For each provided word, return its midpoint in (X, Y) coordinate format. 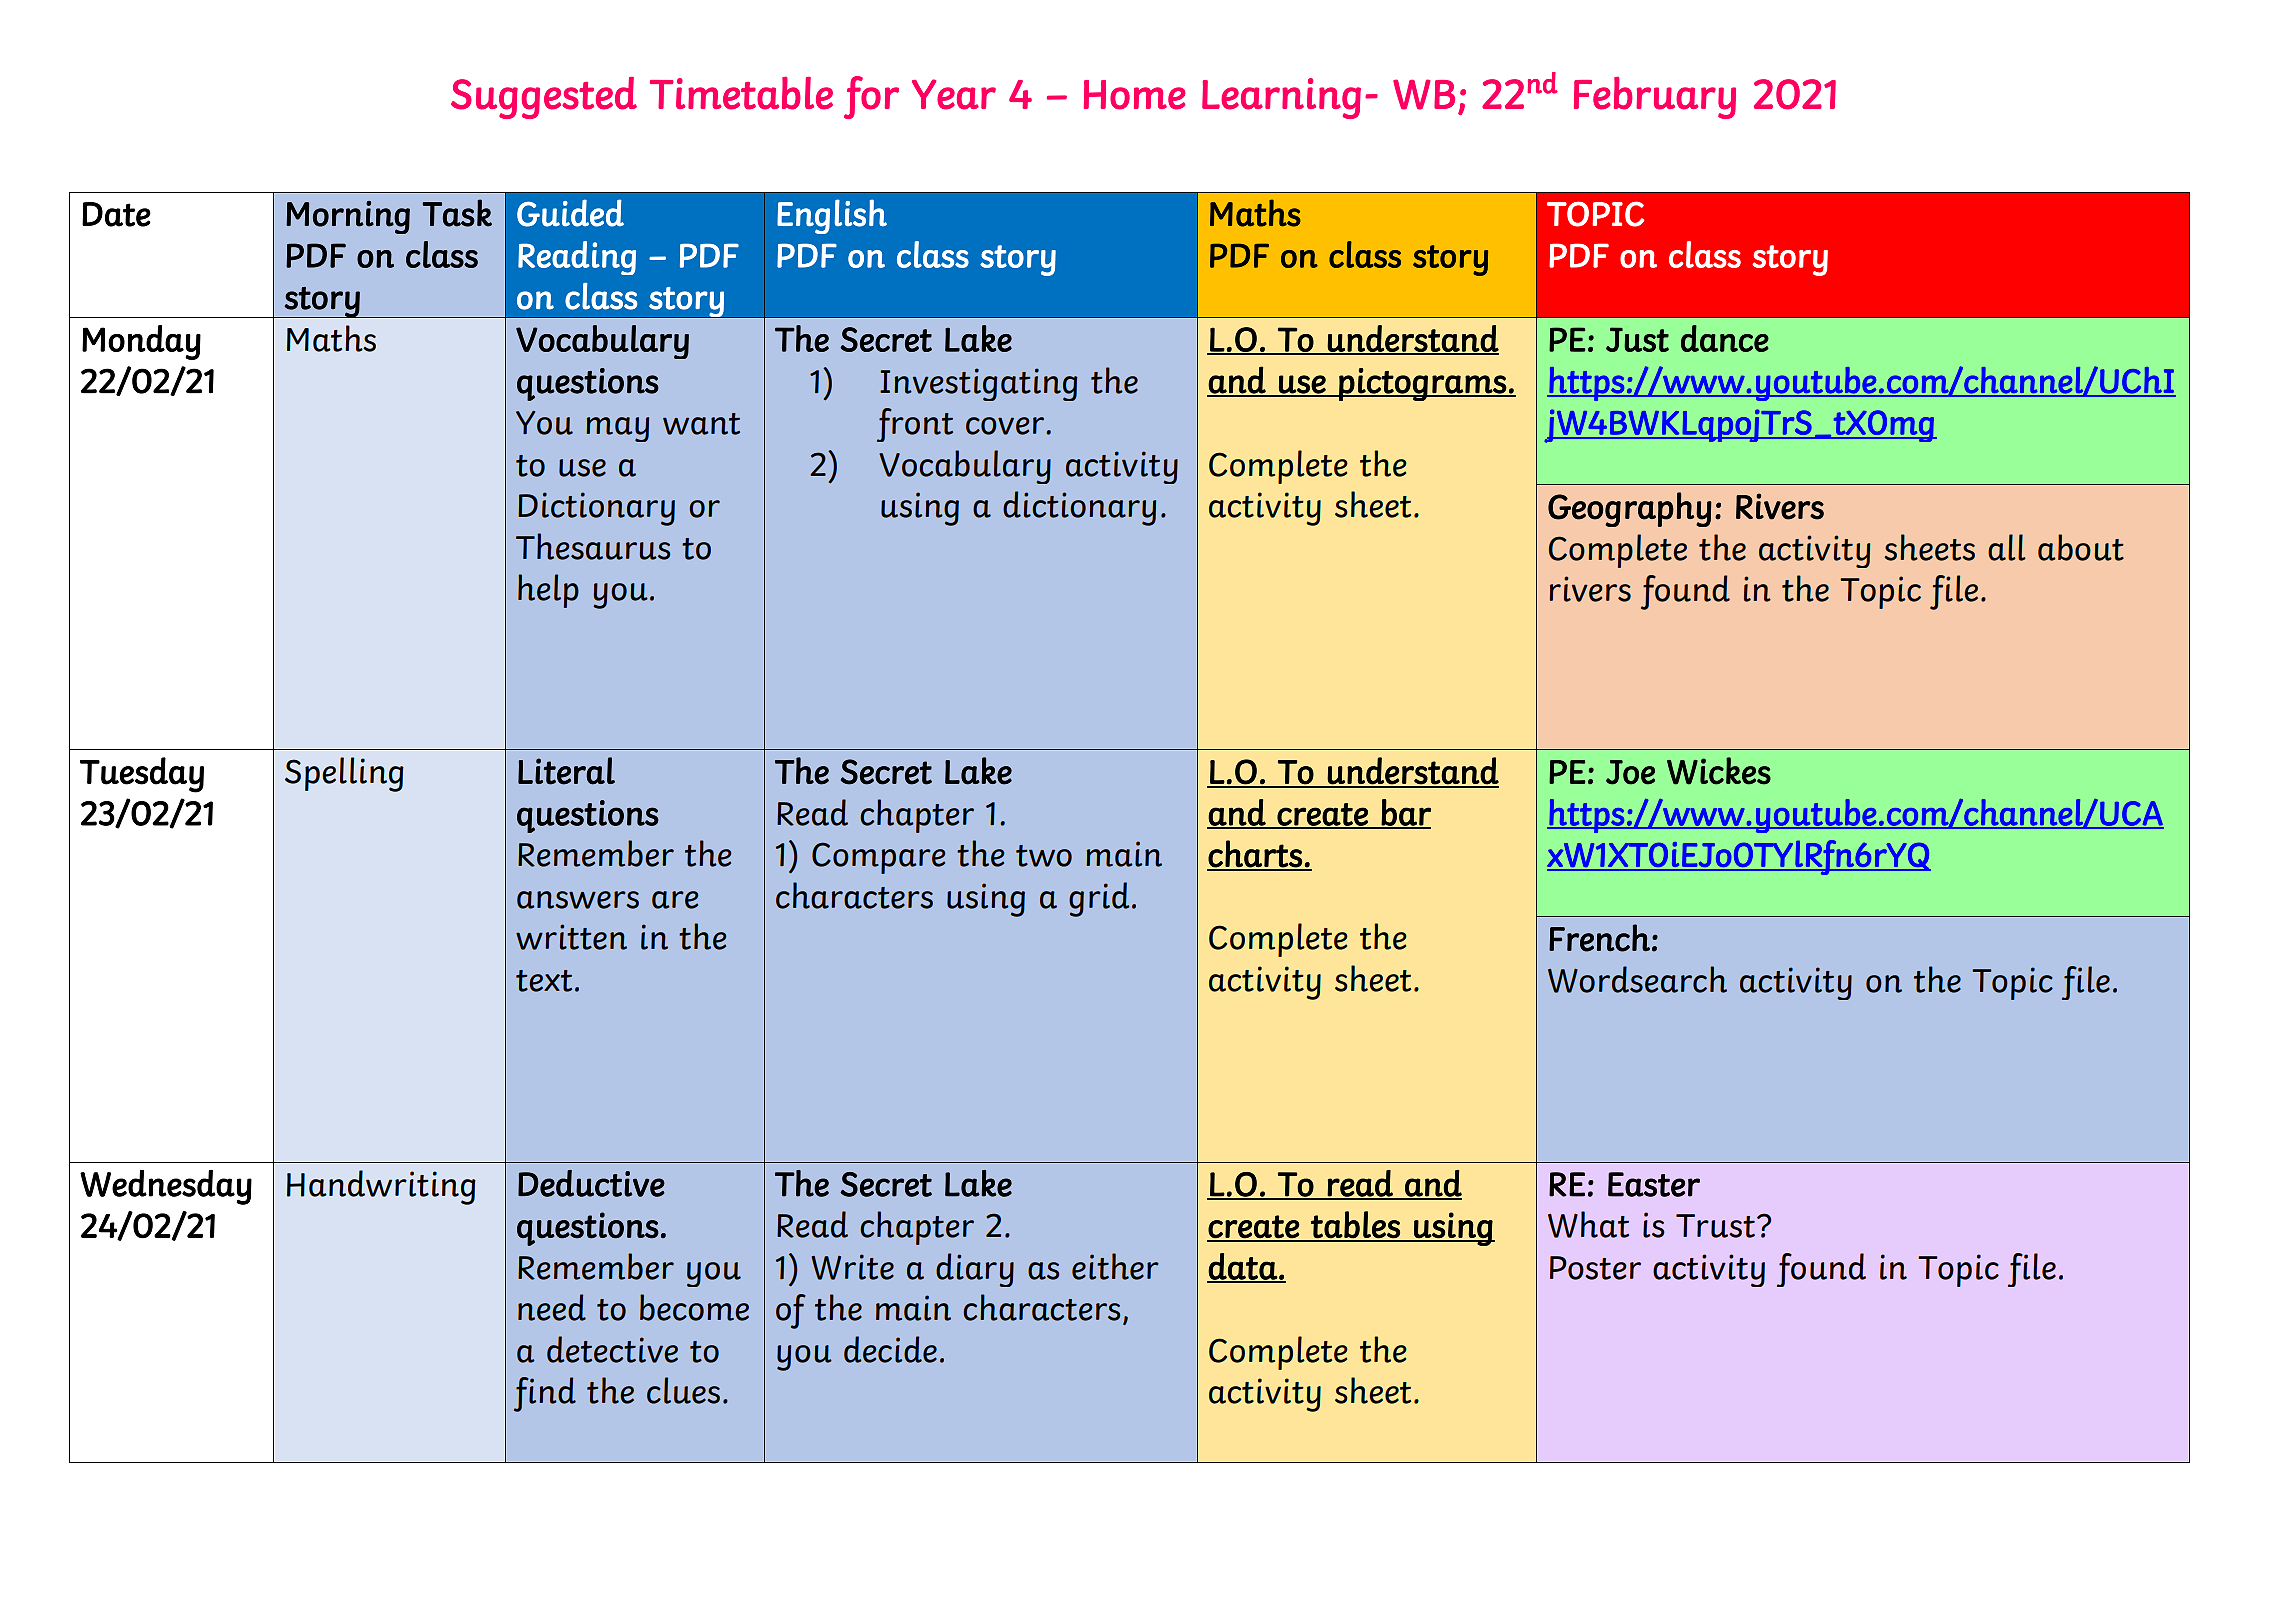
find (545, 1394)
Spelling (344, 774)
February (1655, 98)
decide (890, 1349)
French (1599, 938)
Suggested (544, 98)
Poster (1595, 1268)
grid (1099, 899)
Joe (1630, 772)
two (1044, 856)
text (544, 981)
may (617, 429)
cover (1006, 426)
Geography (1630, 509)
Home (1135, 95)
